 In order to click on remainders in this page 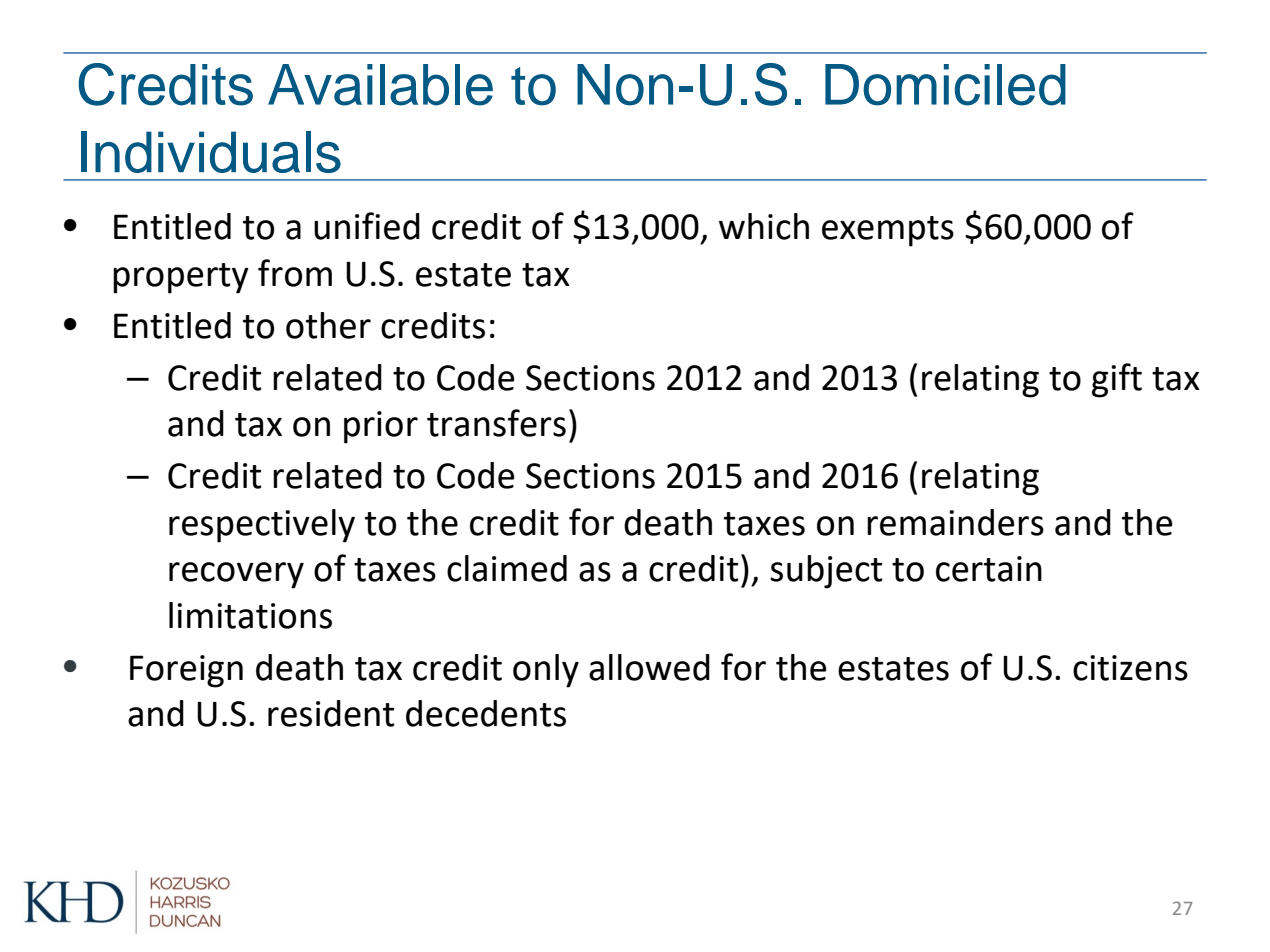, I will do `click(955, 522)`.
